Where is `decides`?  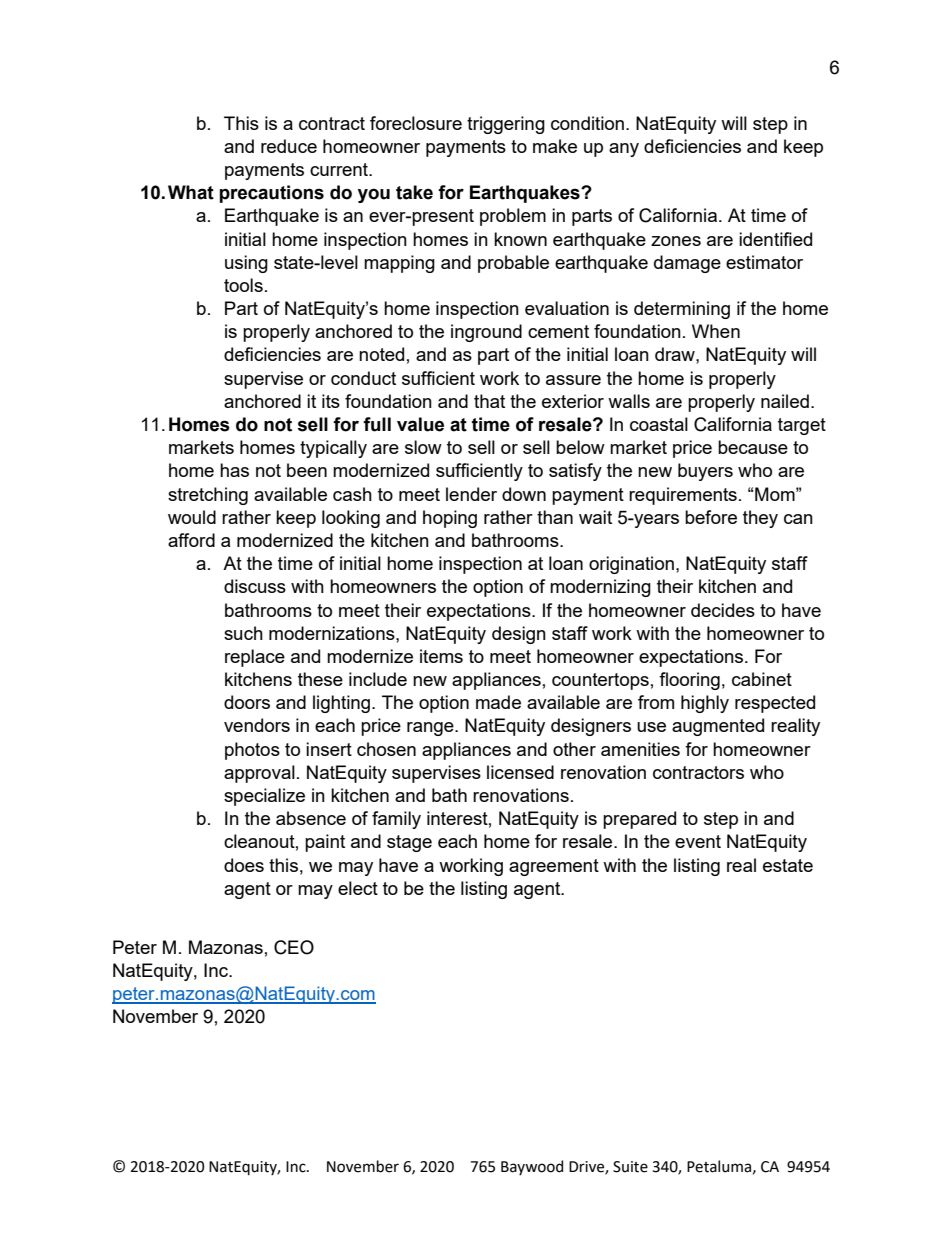
decides is located at coordinates (723, 610).
